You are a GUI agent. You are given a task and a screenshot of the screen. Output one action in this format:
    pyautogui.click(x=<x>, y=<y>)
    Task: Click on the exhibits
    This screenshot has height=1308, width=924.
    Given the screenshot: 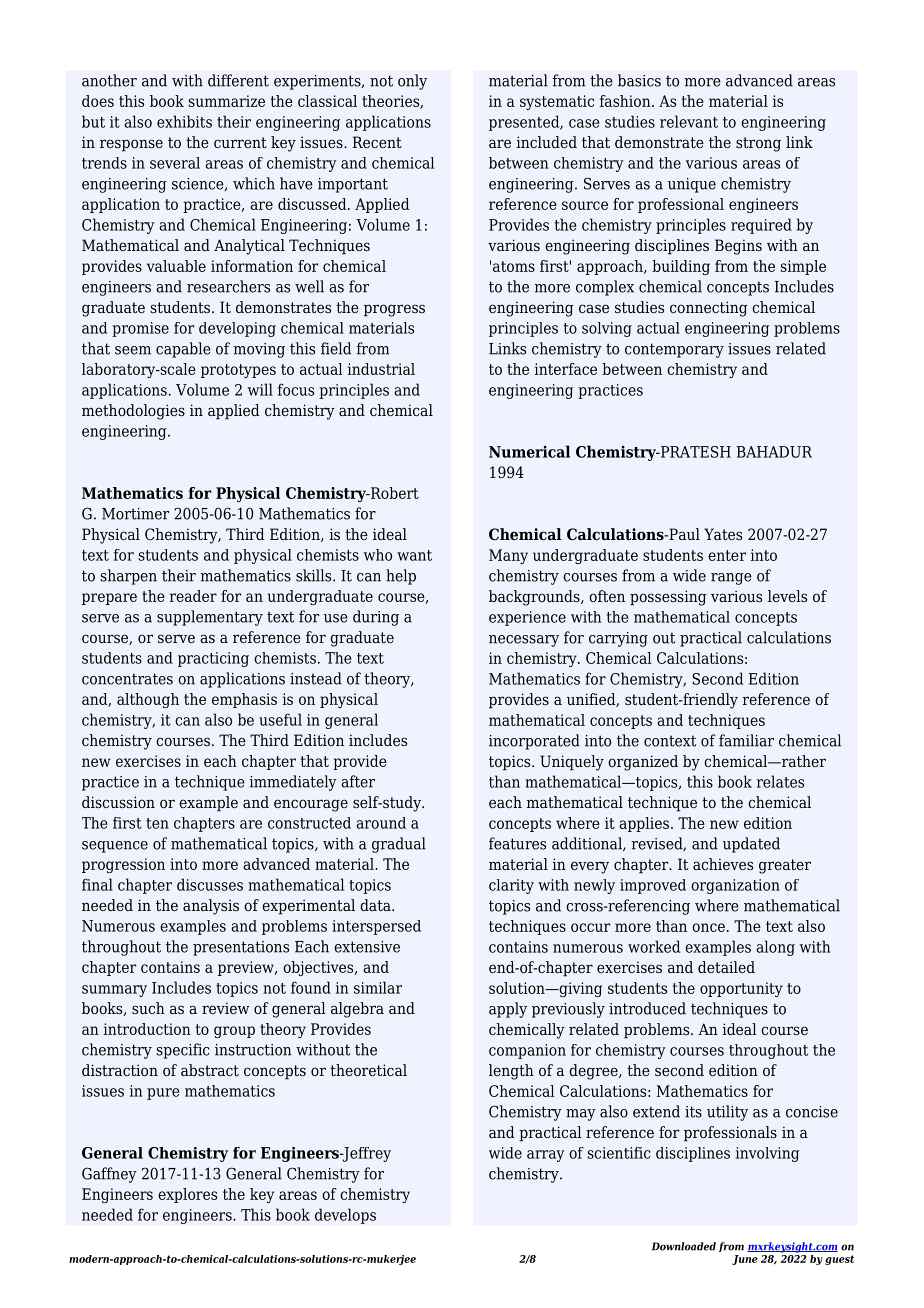 What is the action you would take?
    pyautogui.click(x=184, y=121)
